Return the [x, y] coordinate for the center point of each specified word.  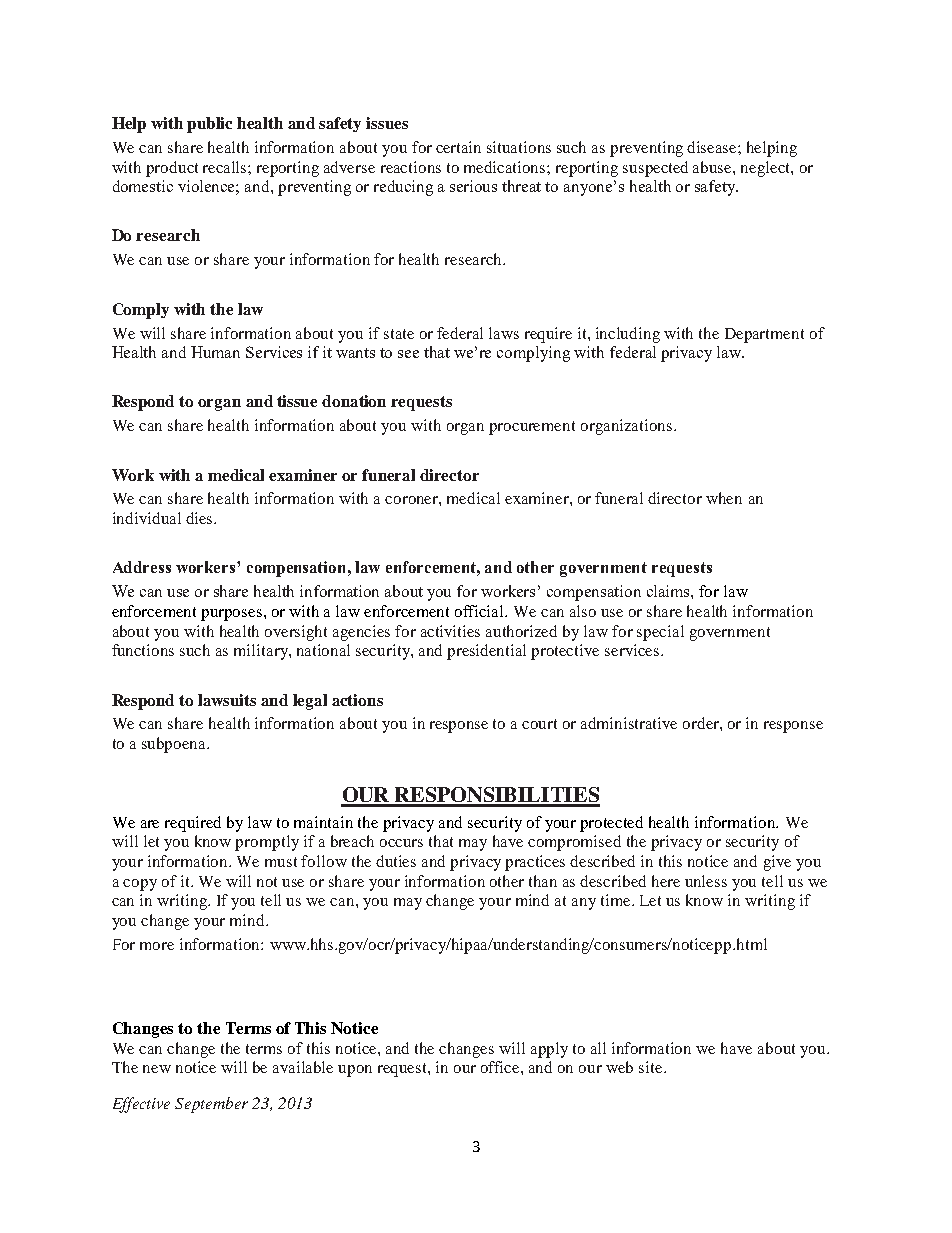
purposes [231, 615]
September [211, 1105]
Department [764, 335]
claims [669, 591]
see [408, 354]
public [209, 125]
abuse [713, 167]
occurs [401, 843]
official [480, 611]
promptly [267, 843]
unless [706, 881]
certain [458, 147]
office [501, 1067]
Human [215, 352]
